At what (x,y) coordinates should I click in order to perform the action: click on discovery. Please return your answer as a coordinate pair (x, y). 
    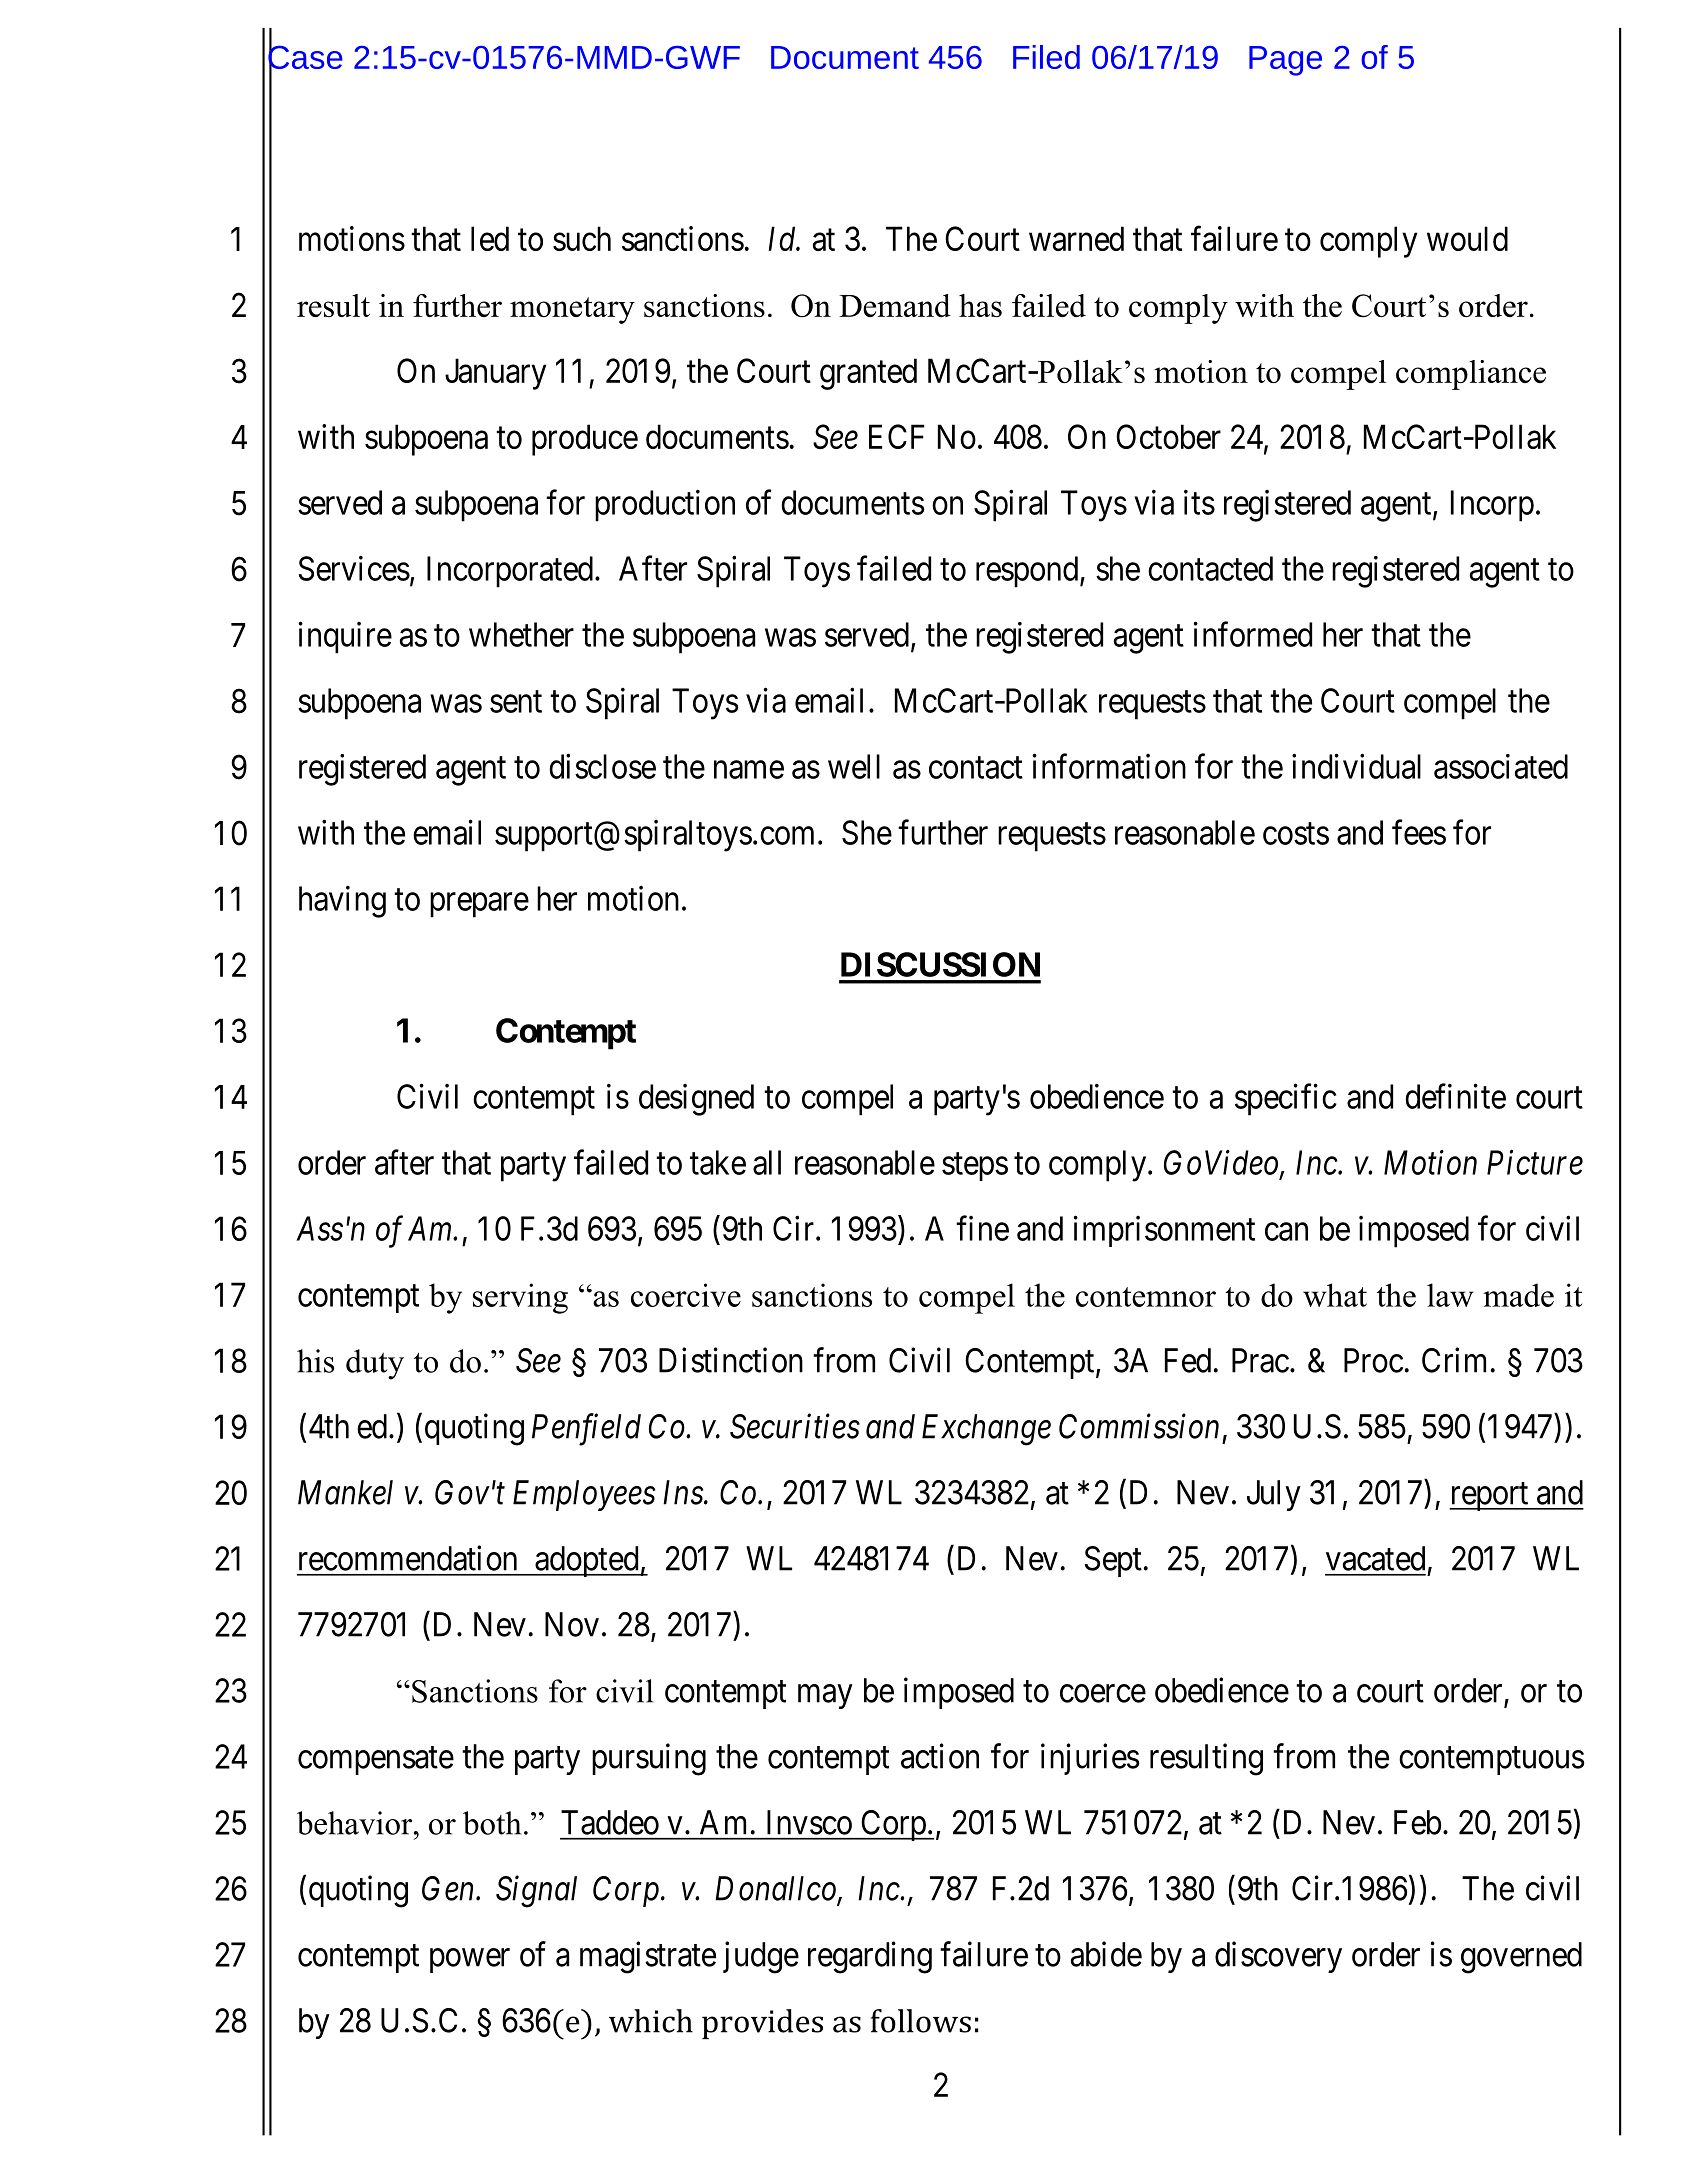
    Looking at the image, I should click on (1278, 1957).
